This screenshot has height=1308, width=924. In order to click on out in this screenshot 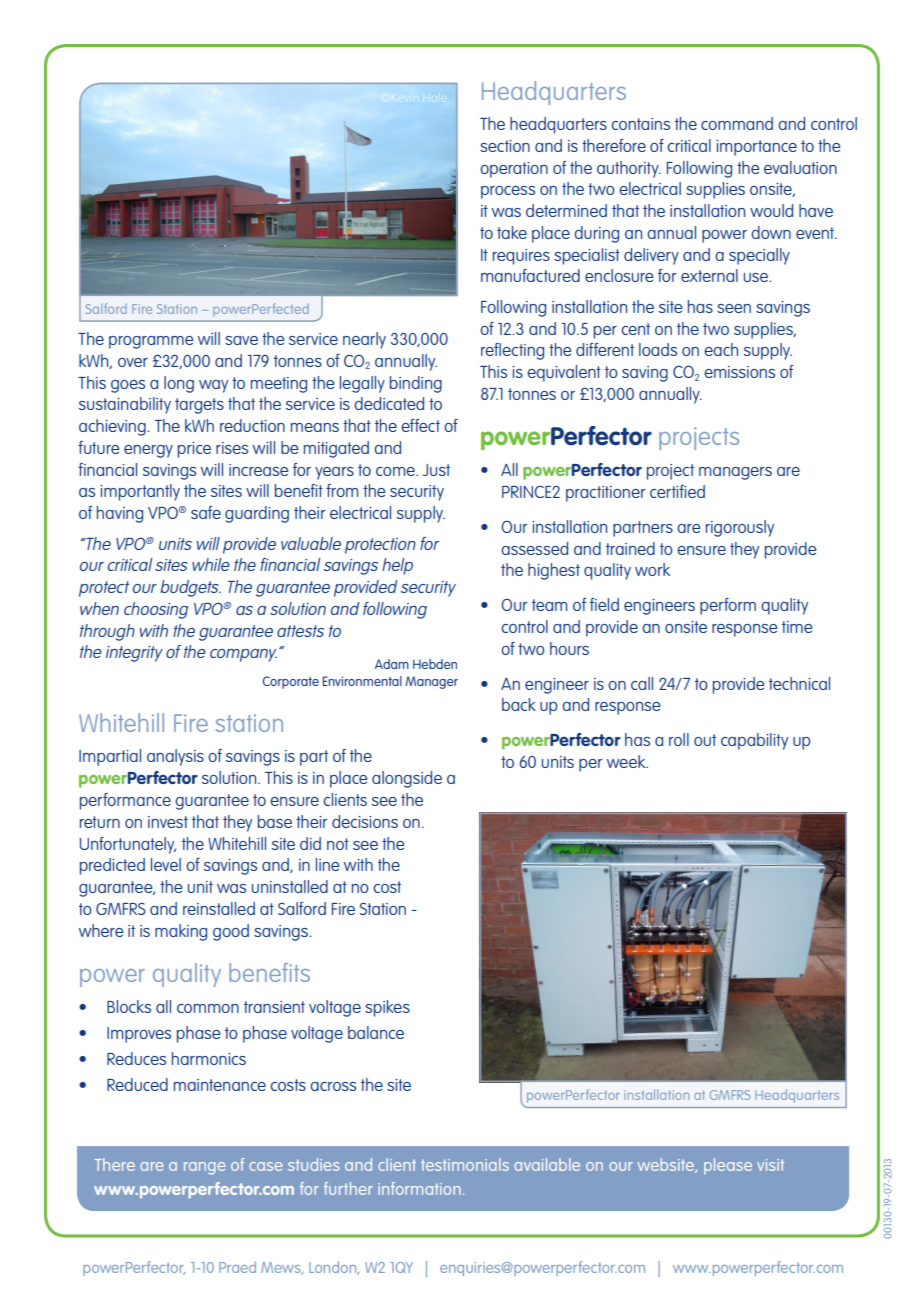, I will do `click(705, 740)`.
